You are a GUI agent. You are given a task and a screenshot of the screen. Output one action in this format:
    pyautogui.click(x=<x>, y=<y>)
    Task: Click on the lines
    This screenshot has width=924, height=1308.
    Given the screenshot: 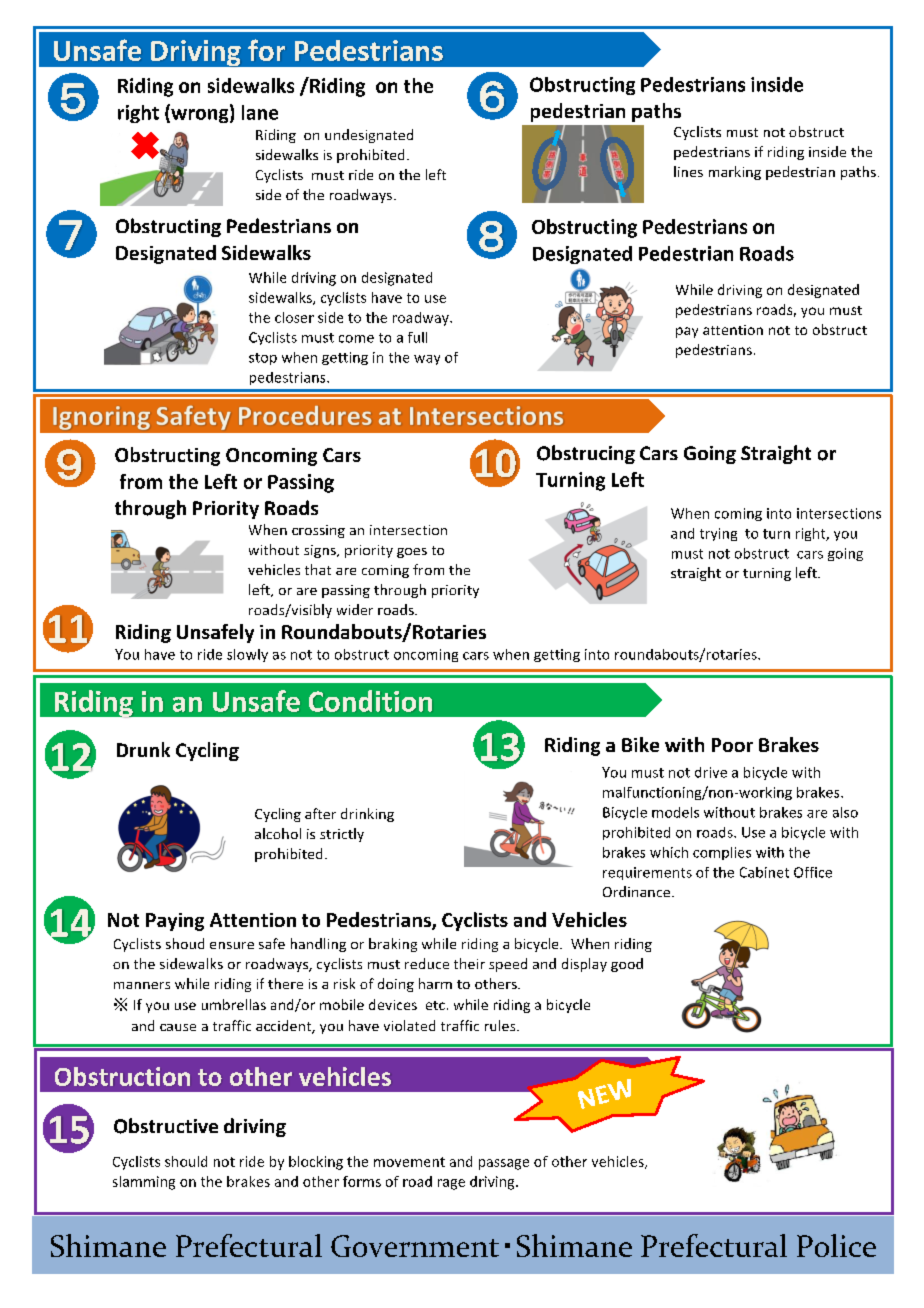 What is the action you would take?
    pyautogui.click(x=688, y=171)
